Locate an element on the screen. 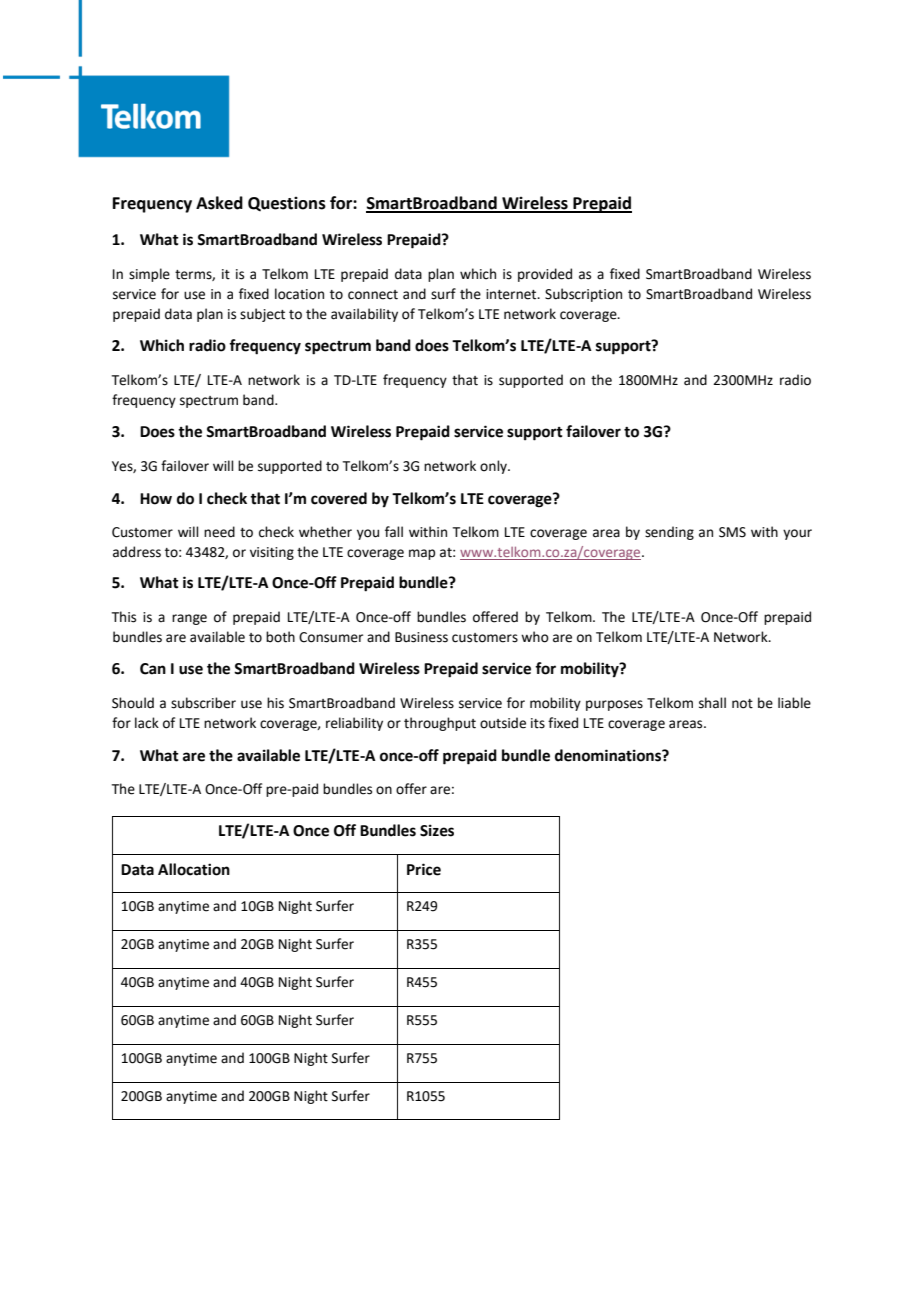 The height and width of the screenshot is (1308, 924). internet is located at coordinates (512, 294).
